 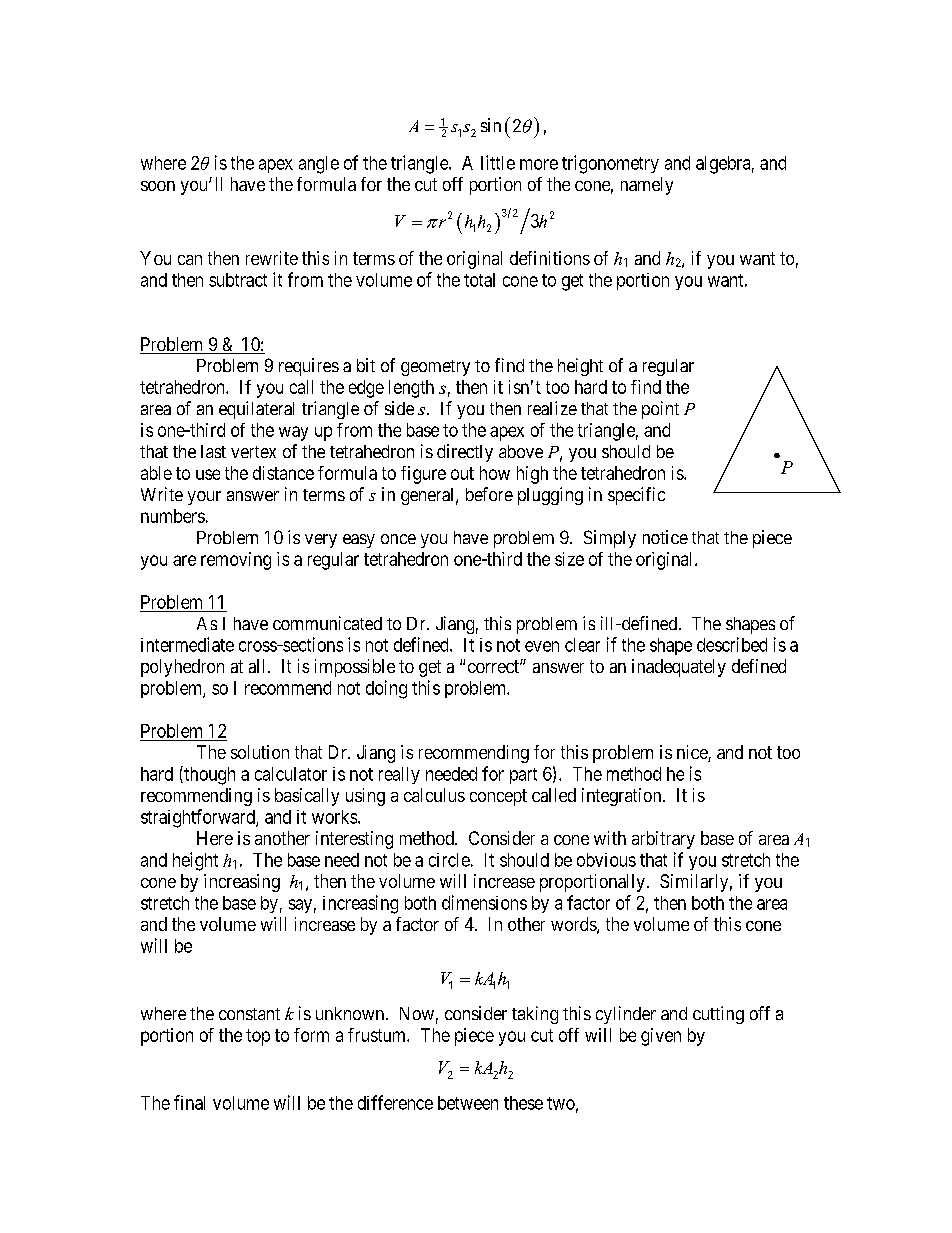 I want to click on arbitrary, so click(x=663, y=840).
